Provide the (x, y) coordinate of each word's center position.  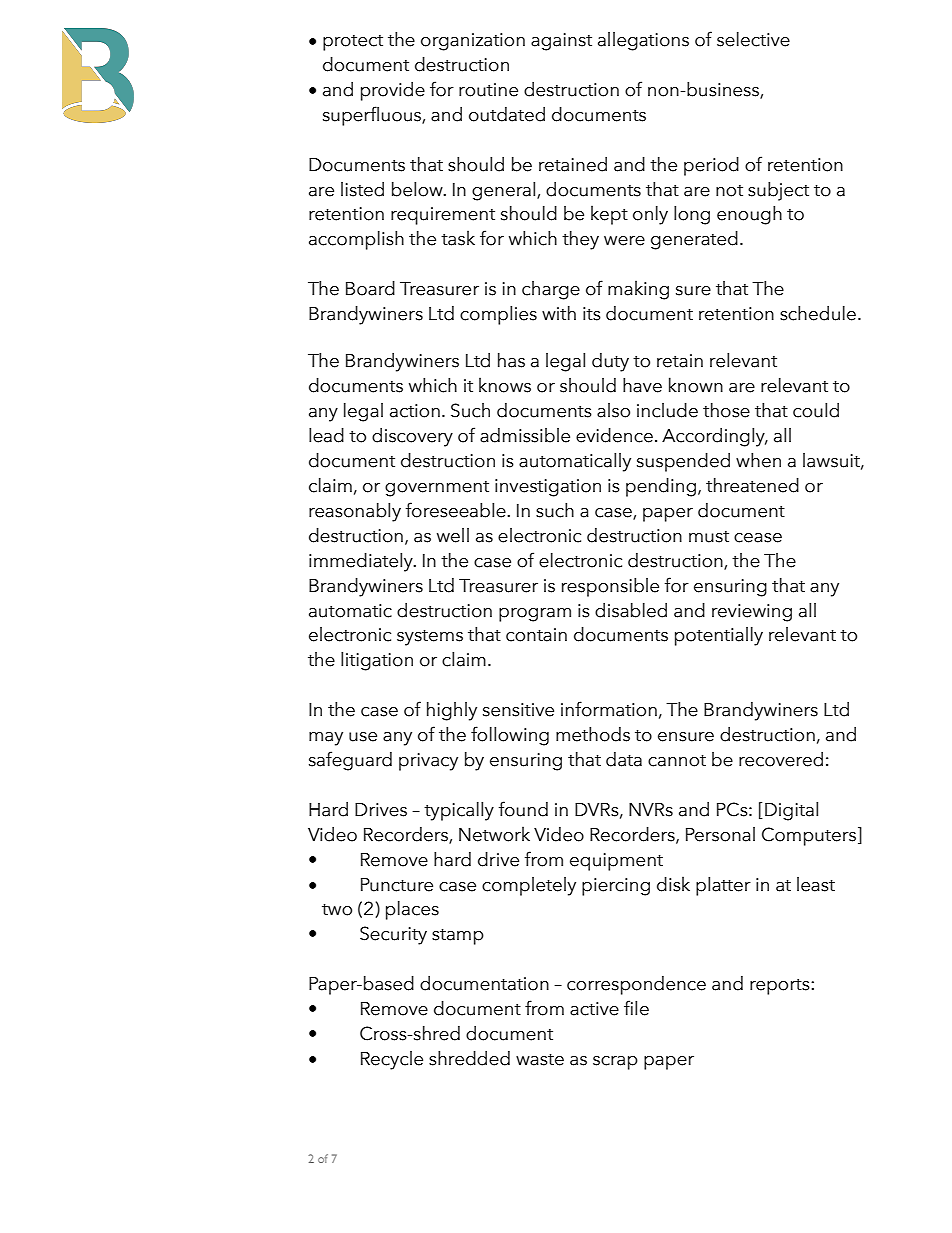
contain (536, 635)
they (580, 240)
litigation (377, 661)
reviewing (752, 613)
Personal (720, 834)
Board (370, 288)
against (561, 42)
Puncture (397, 885)
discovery (412, 437)
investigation (548, 488)
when (758, 460)
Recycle (392, 1060)
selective (753, 39)
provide (393, 91)
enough (749, 215)
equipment (616, 862)
